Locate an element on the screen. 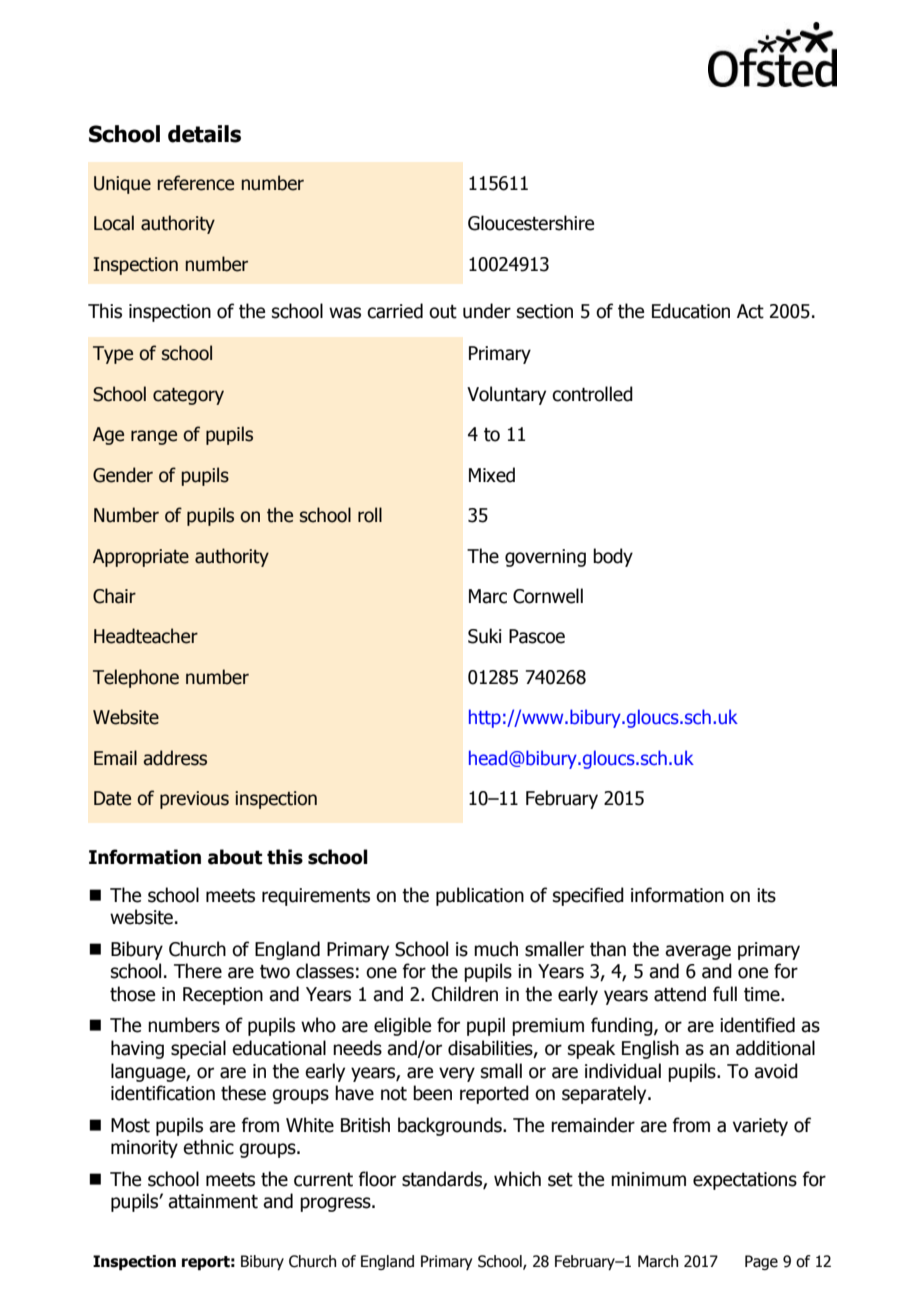 The image size is (924, 1310). Appropriate is located at coordinates (141, 558).
